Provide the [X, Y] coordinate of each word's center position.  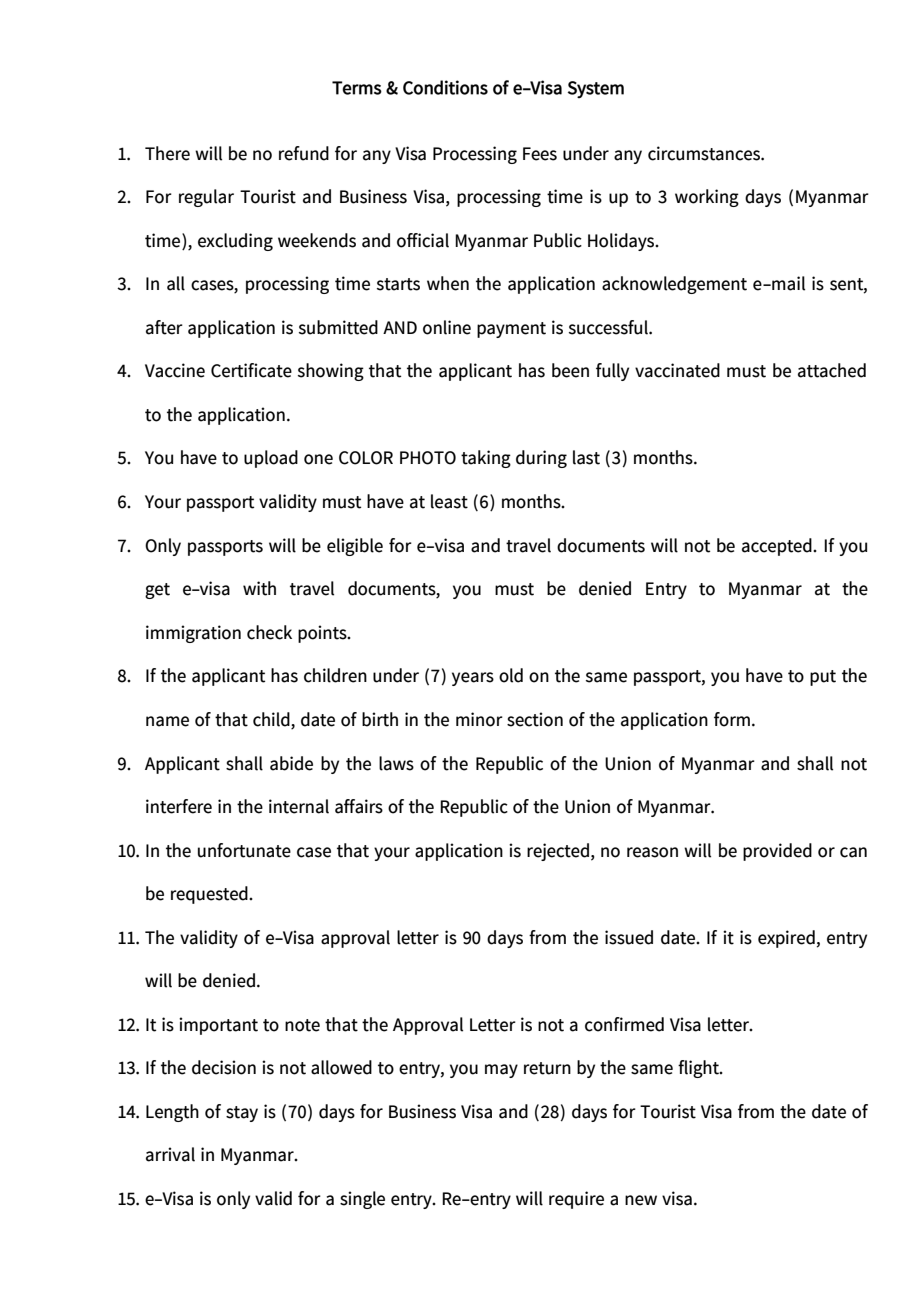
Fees [540, 154]
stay [242, 1114]
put [823, 678]
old [511, 675]
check [269, 632]
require [576, 1200]
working [707, 198]
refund [304, 153]
